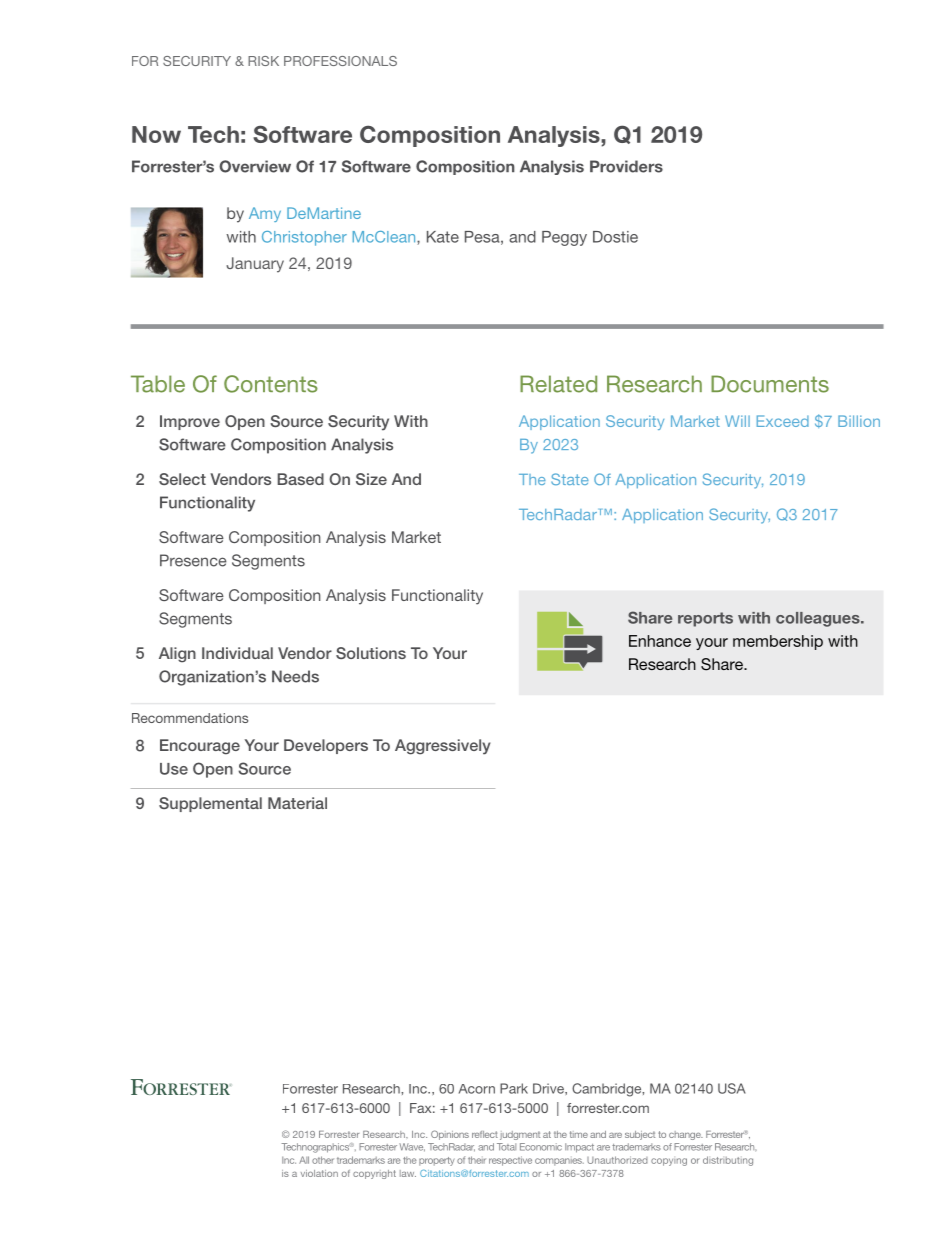  What do you see at coordinates (626, 166) in the screenshot?
I see `Providers` at bounding box center [626, 166].
